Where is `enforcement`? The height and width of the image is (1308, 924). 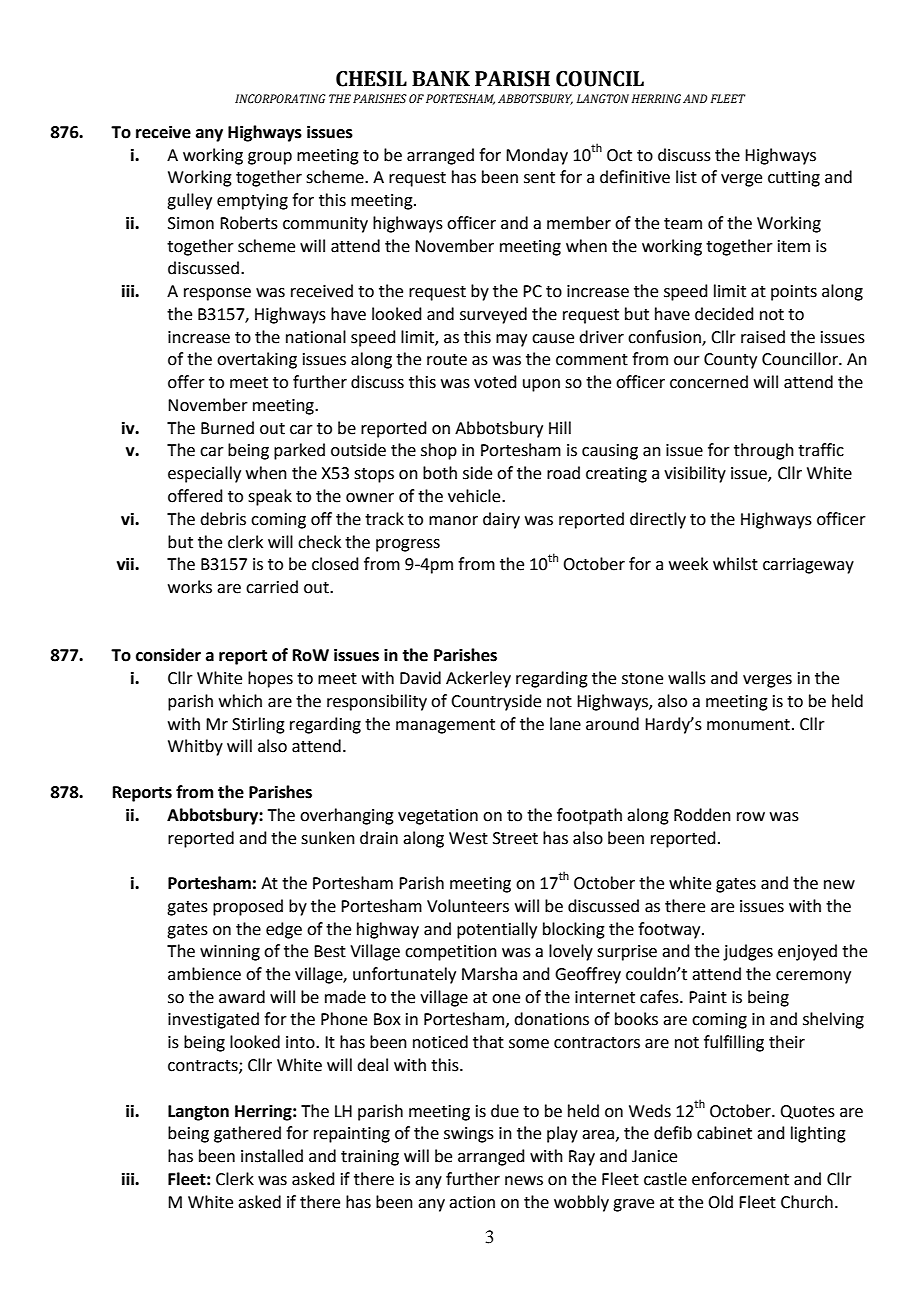
enforcement is located at coordinates (740, 1179).
